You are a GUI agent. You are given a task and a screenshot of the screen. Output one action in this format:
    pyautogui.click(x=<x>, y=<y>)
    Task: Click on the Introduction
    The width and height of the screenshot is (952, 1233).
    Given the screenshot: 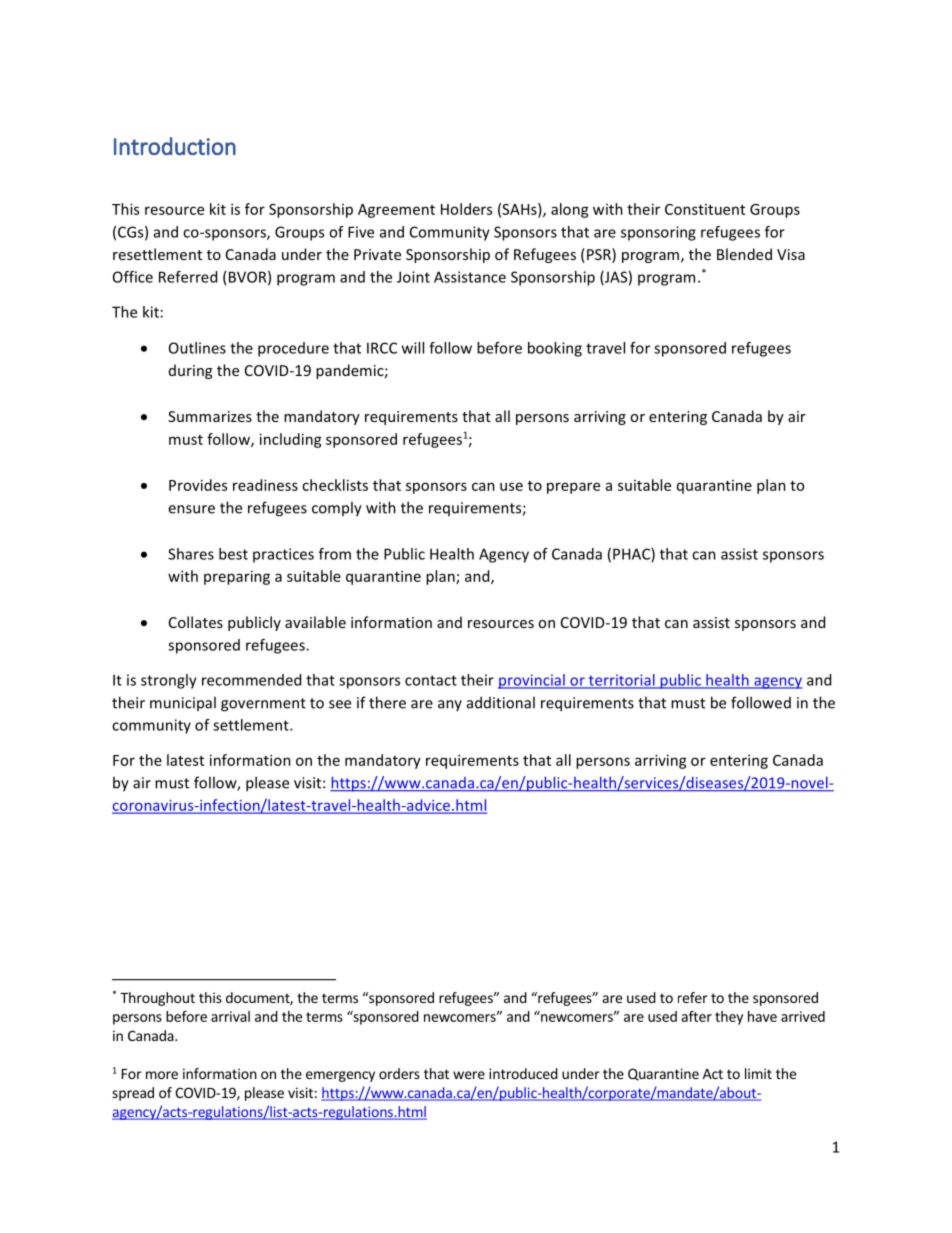 What is the action you would take?
    pyautogui.click(x=175, y=146)
